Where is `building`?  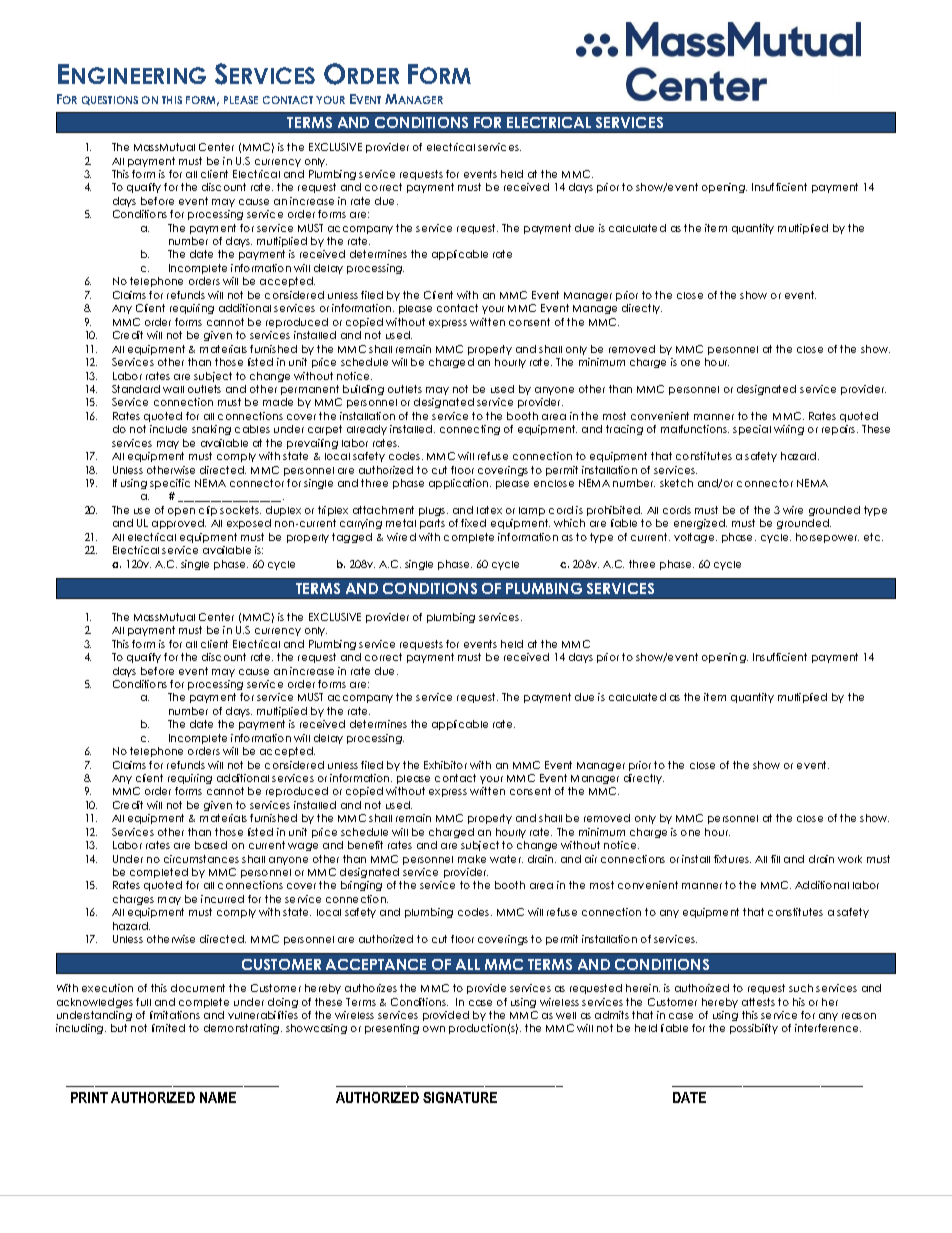 building is located at coordinates (363, 390).
